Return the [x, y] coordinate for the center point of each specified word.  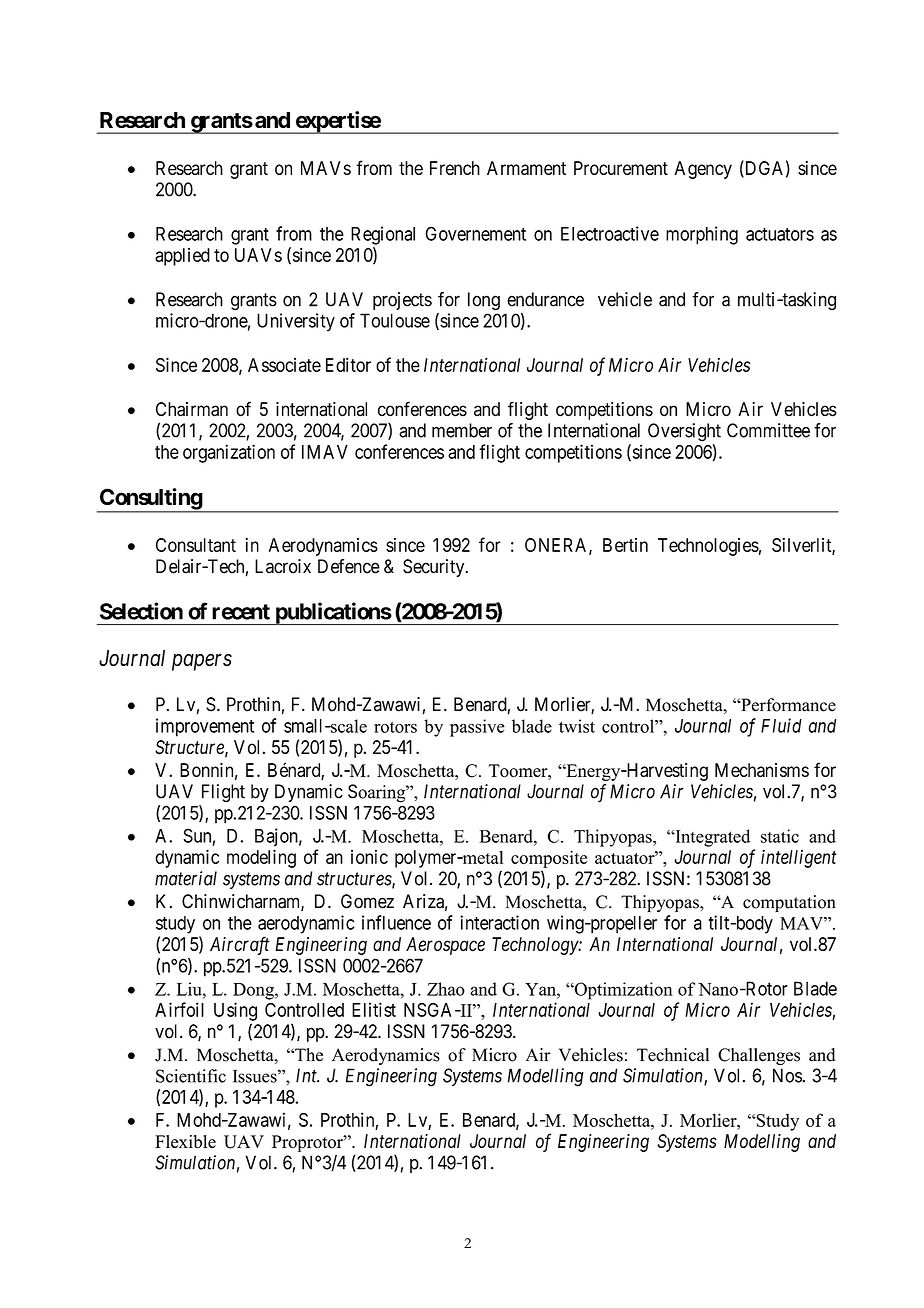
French [455, 168]
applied [182, 257]
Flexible [185, 1141]
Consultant [196, 545]
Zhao [446, 989]
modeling [261, 858]
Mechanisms [762, 770]
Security [435, 568]
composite [549, 859]
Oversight [684, 432]
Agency [703, 170]
